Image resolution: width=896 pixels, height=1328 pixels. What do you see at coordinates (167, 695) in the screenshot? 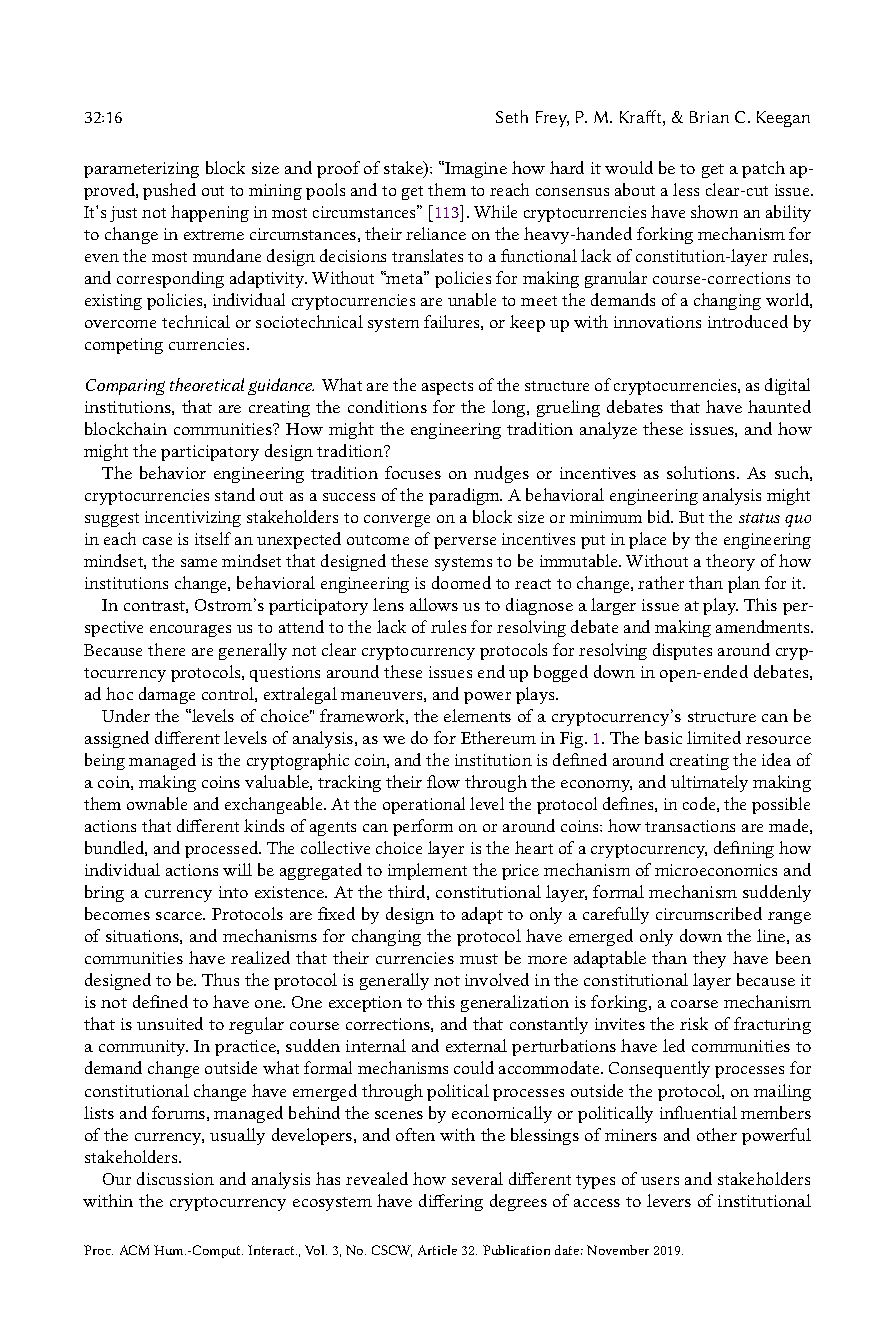
I see `damage` at bounding box center [167, 695].
